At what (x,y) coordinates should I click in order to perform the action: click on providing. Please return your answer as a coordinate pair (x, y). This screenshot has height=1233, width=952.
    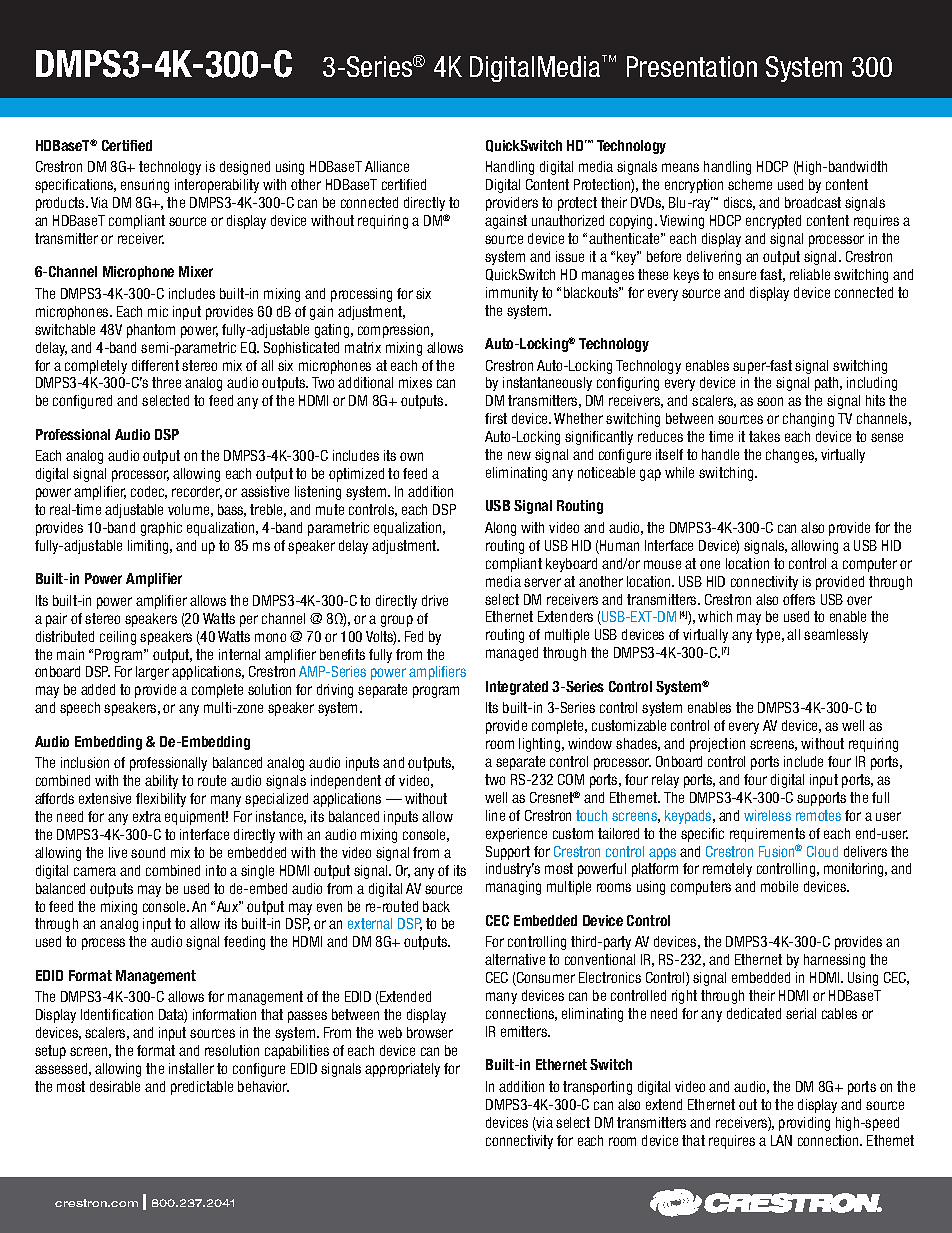
    Looking at the image, I should click on (804, 1124).
